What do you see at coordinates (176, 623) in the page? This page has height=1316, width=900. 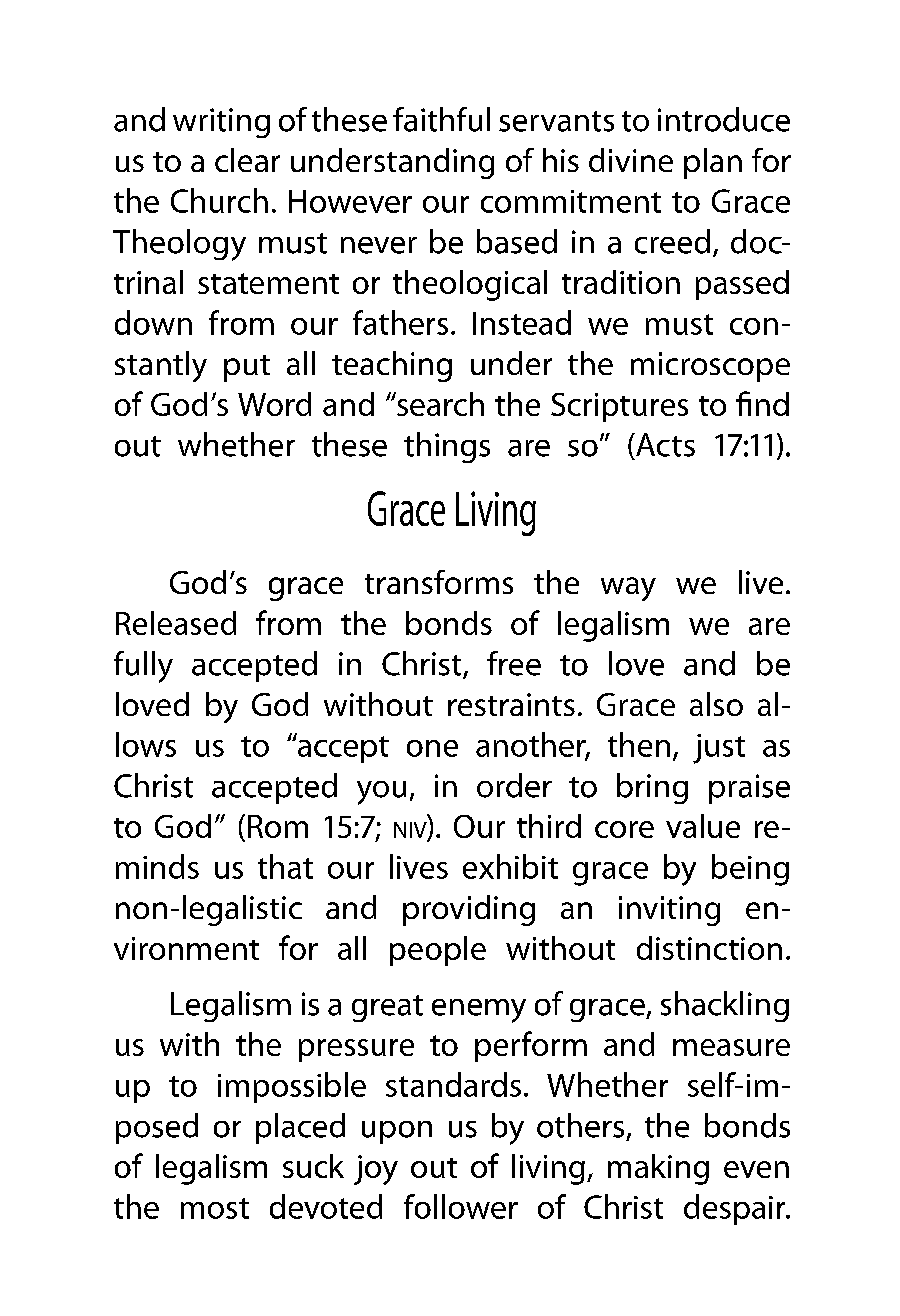 I see `Released` at bounding box center [176, 623].
